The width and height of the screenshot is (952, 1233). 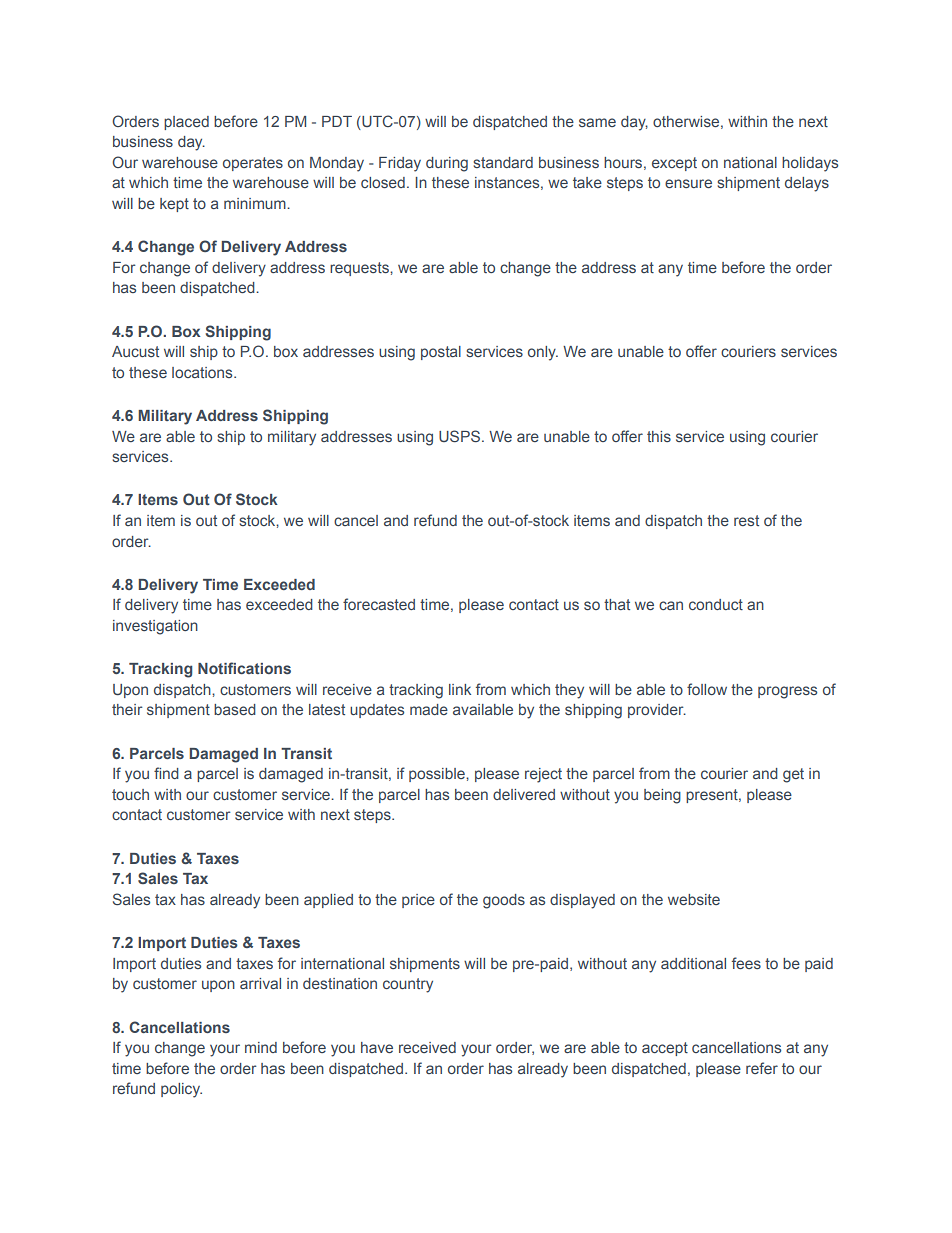 I want to click on have, so click(x=377, y=1047).
